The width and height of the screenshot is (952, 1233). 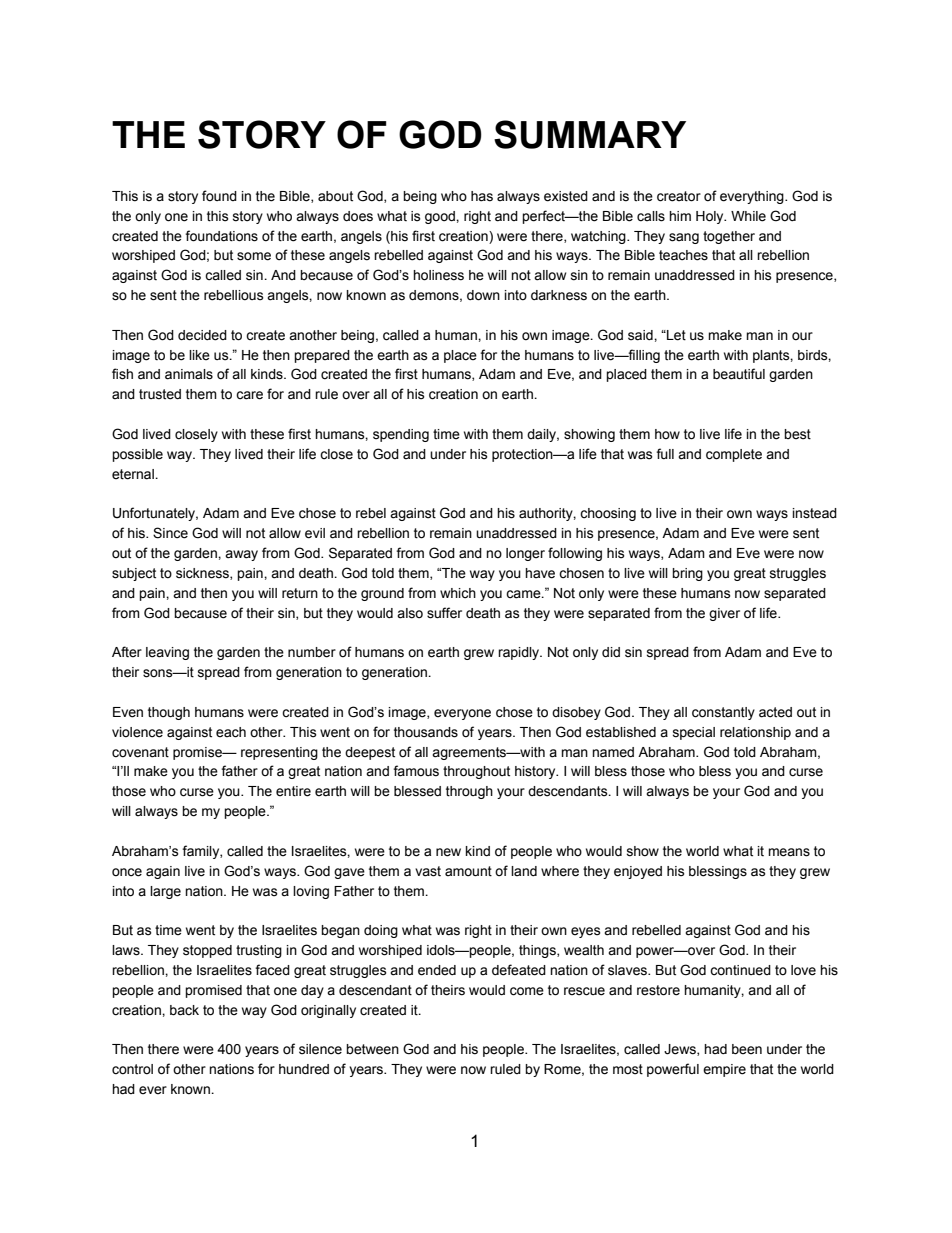 What do you see at coordinates (482, 196) in the screenshot?
I see `has` at bounding box center [482, 196].
